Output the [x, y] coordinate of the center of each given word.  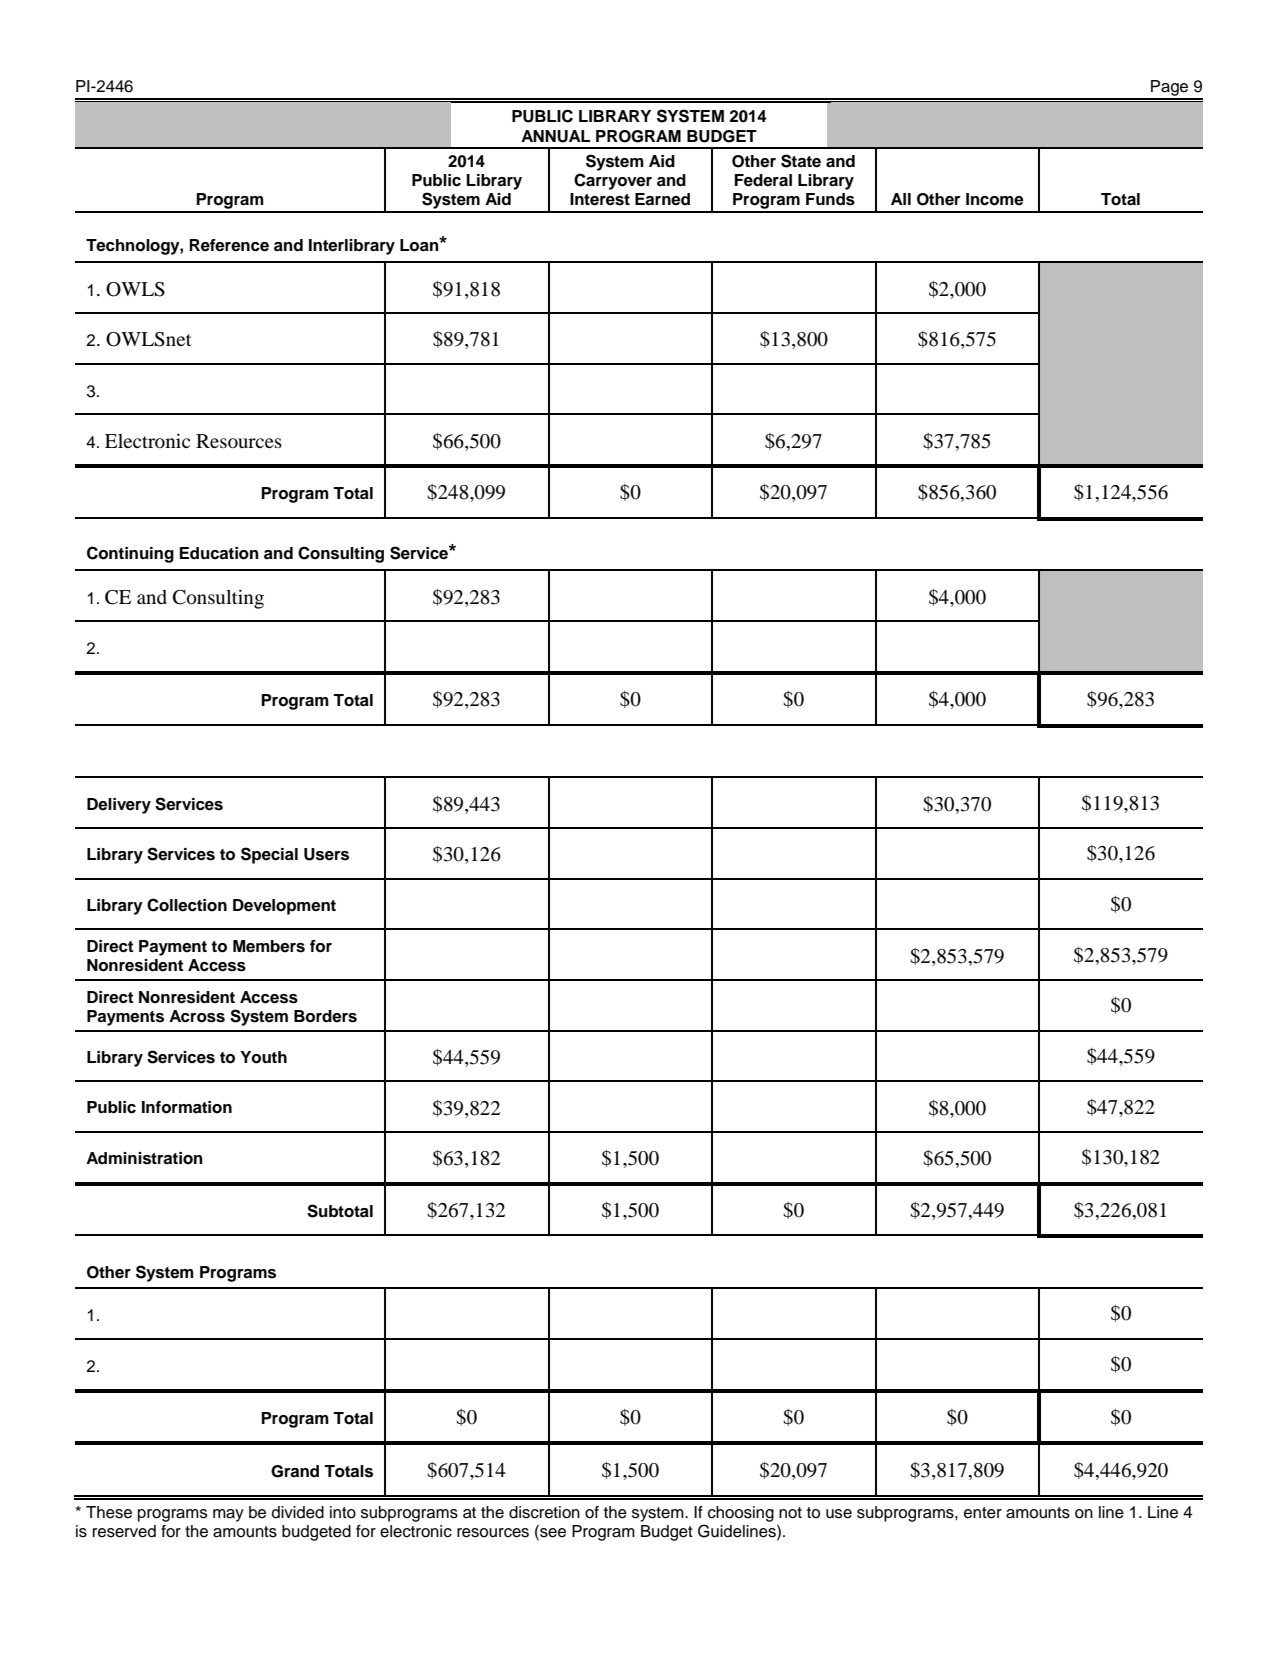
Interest [600, 199]
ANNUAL [555, 136]
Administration [144, 1158]
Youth [263, 1057]
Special [269, 855]
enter [983, 1513]
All [901, 199]
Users [326, 854]
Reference [229, 245]
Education [219, 553]
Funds [830, 199]
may [228, 1515]
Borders [325, 1016]
